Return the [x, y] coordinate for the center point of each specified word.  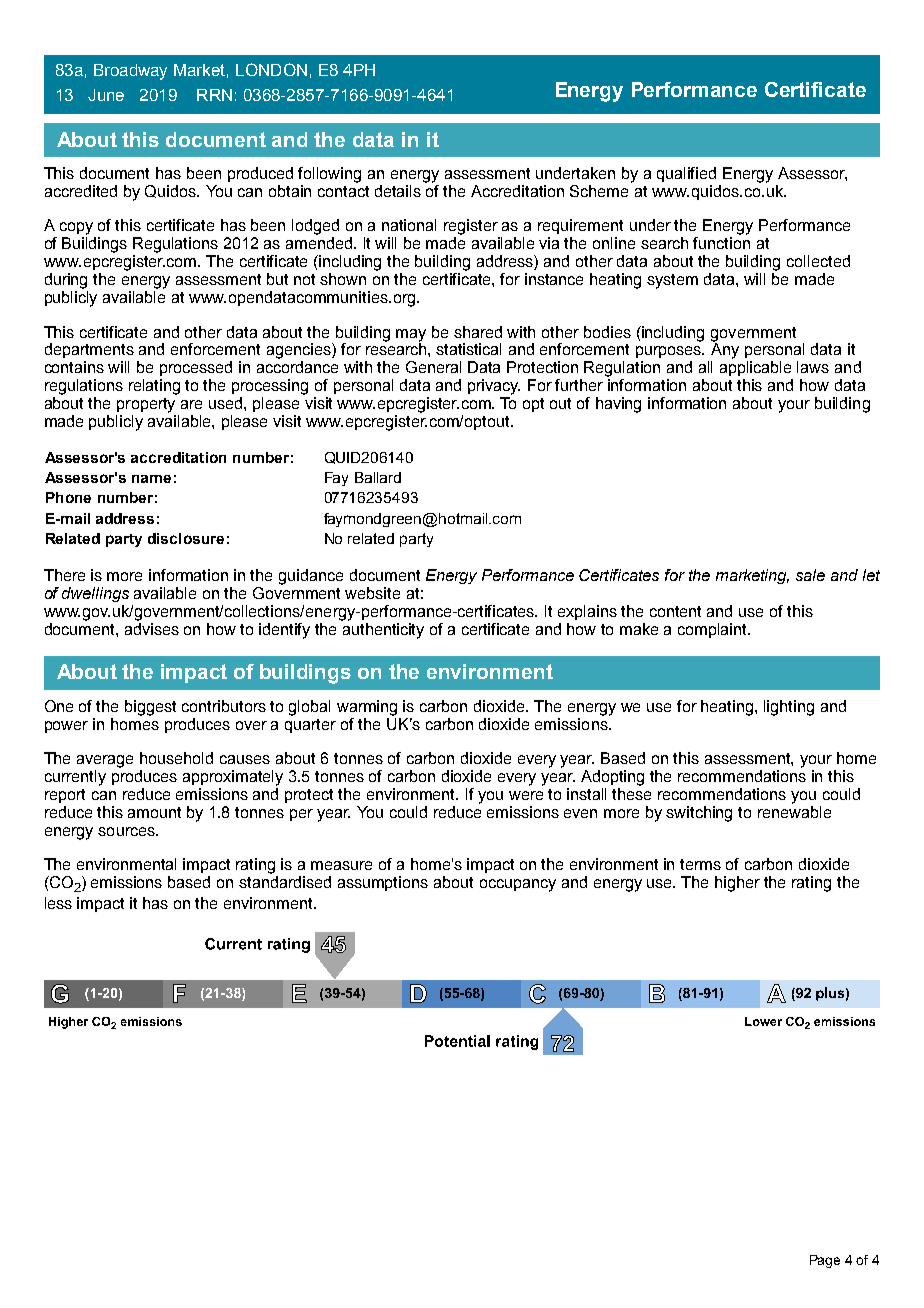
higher [737, 884]
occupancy [518, 885]
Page [825, 1261]
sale [810, 575]
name [151, 479]
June [106, 95]
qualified [686, 174]
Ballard [378, 477]
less [58, 903]
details [398, 191]
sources [127, 831]
